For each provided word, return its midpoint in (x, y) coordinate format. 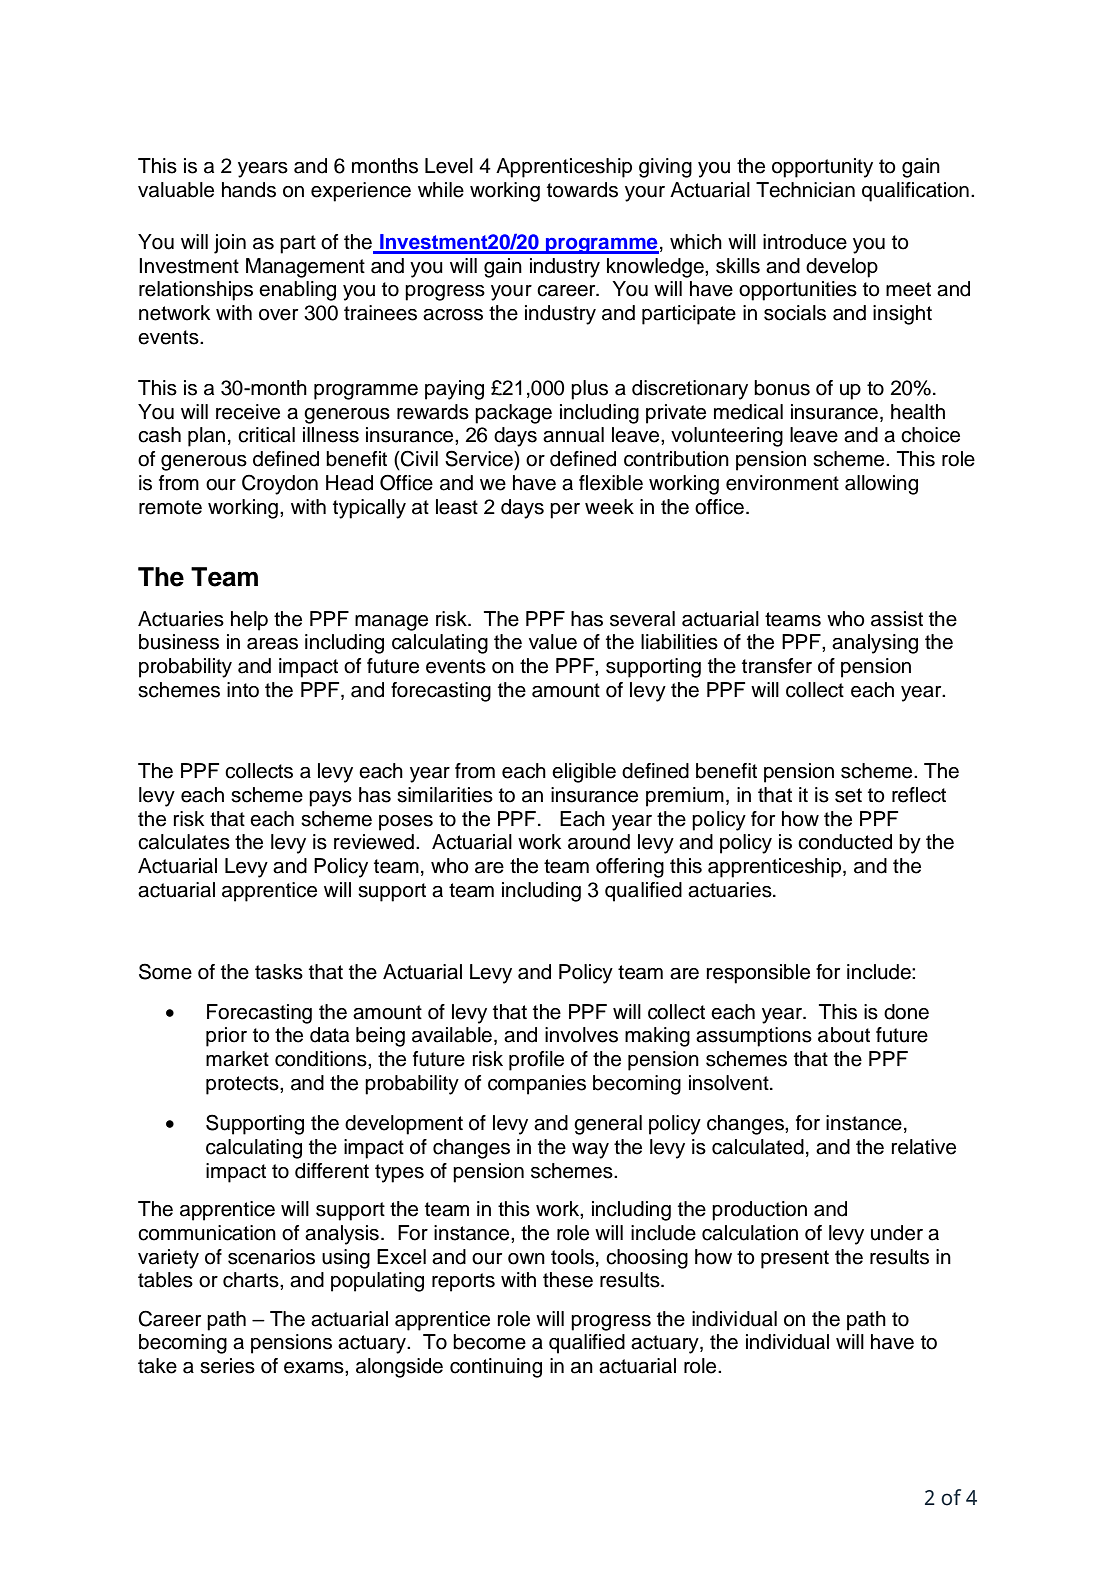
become (489, 1342)
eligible (584, 773)
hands (249, 190)
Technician (805, 190)
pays (330, 799)
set (848, 795)
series (227, 1366)
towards (582, 190)
